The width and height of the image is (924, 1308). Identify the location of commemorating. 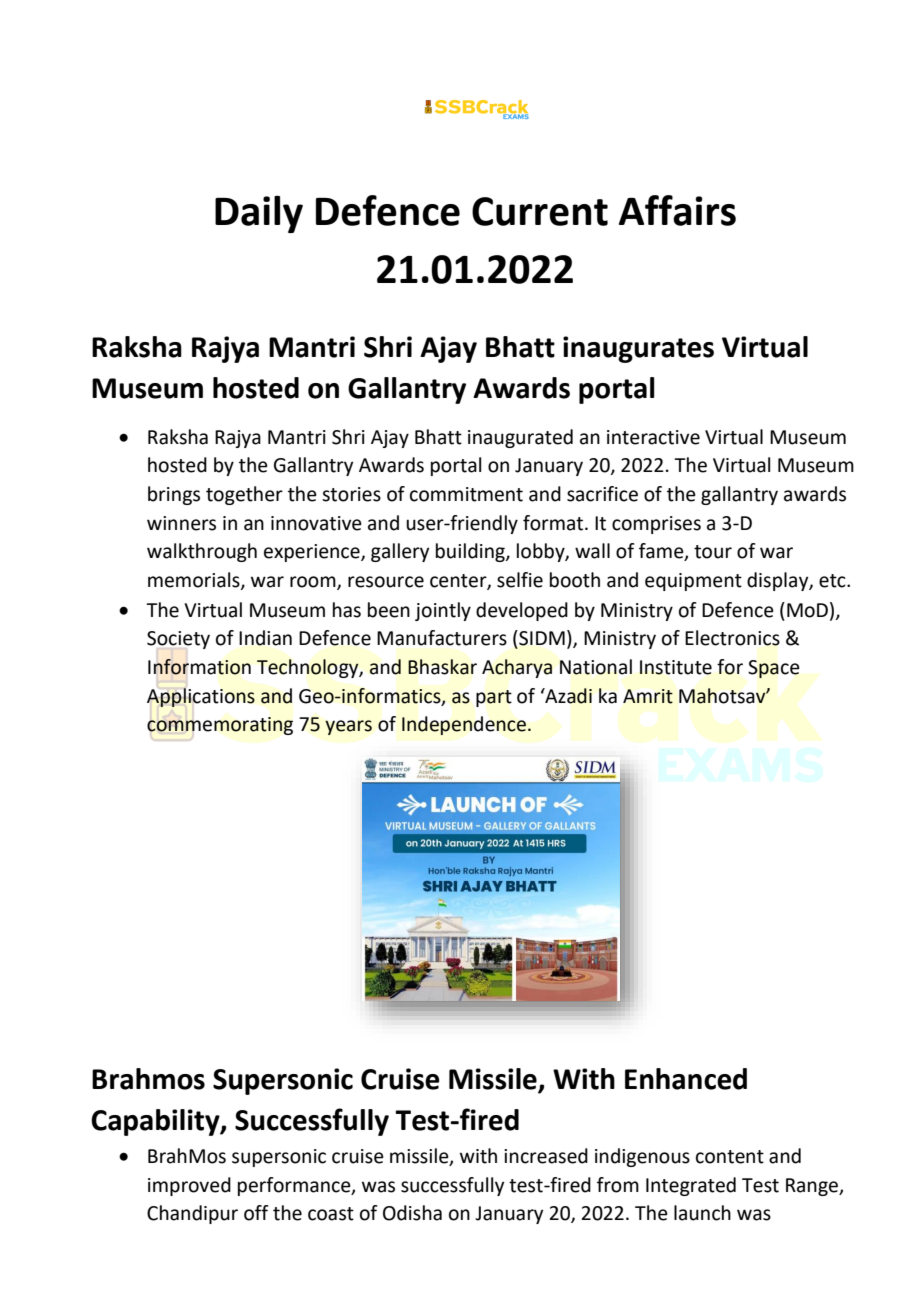
(220, 726).
